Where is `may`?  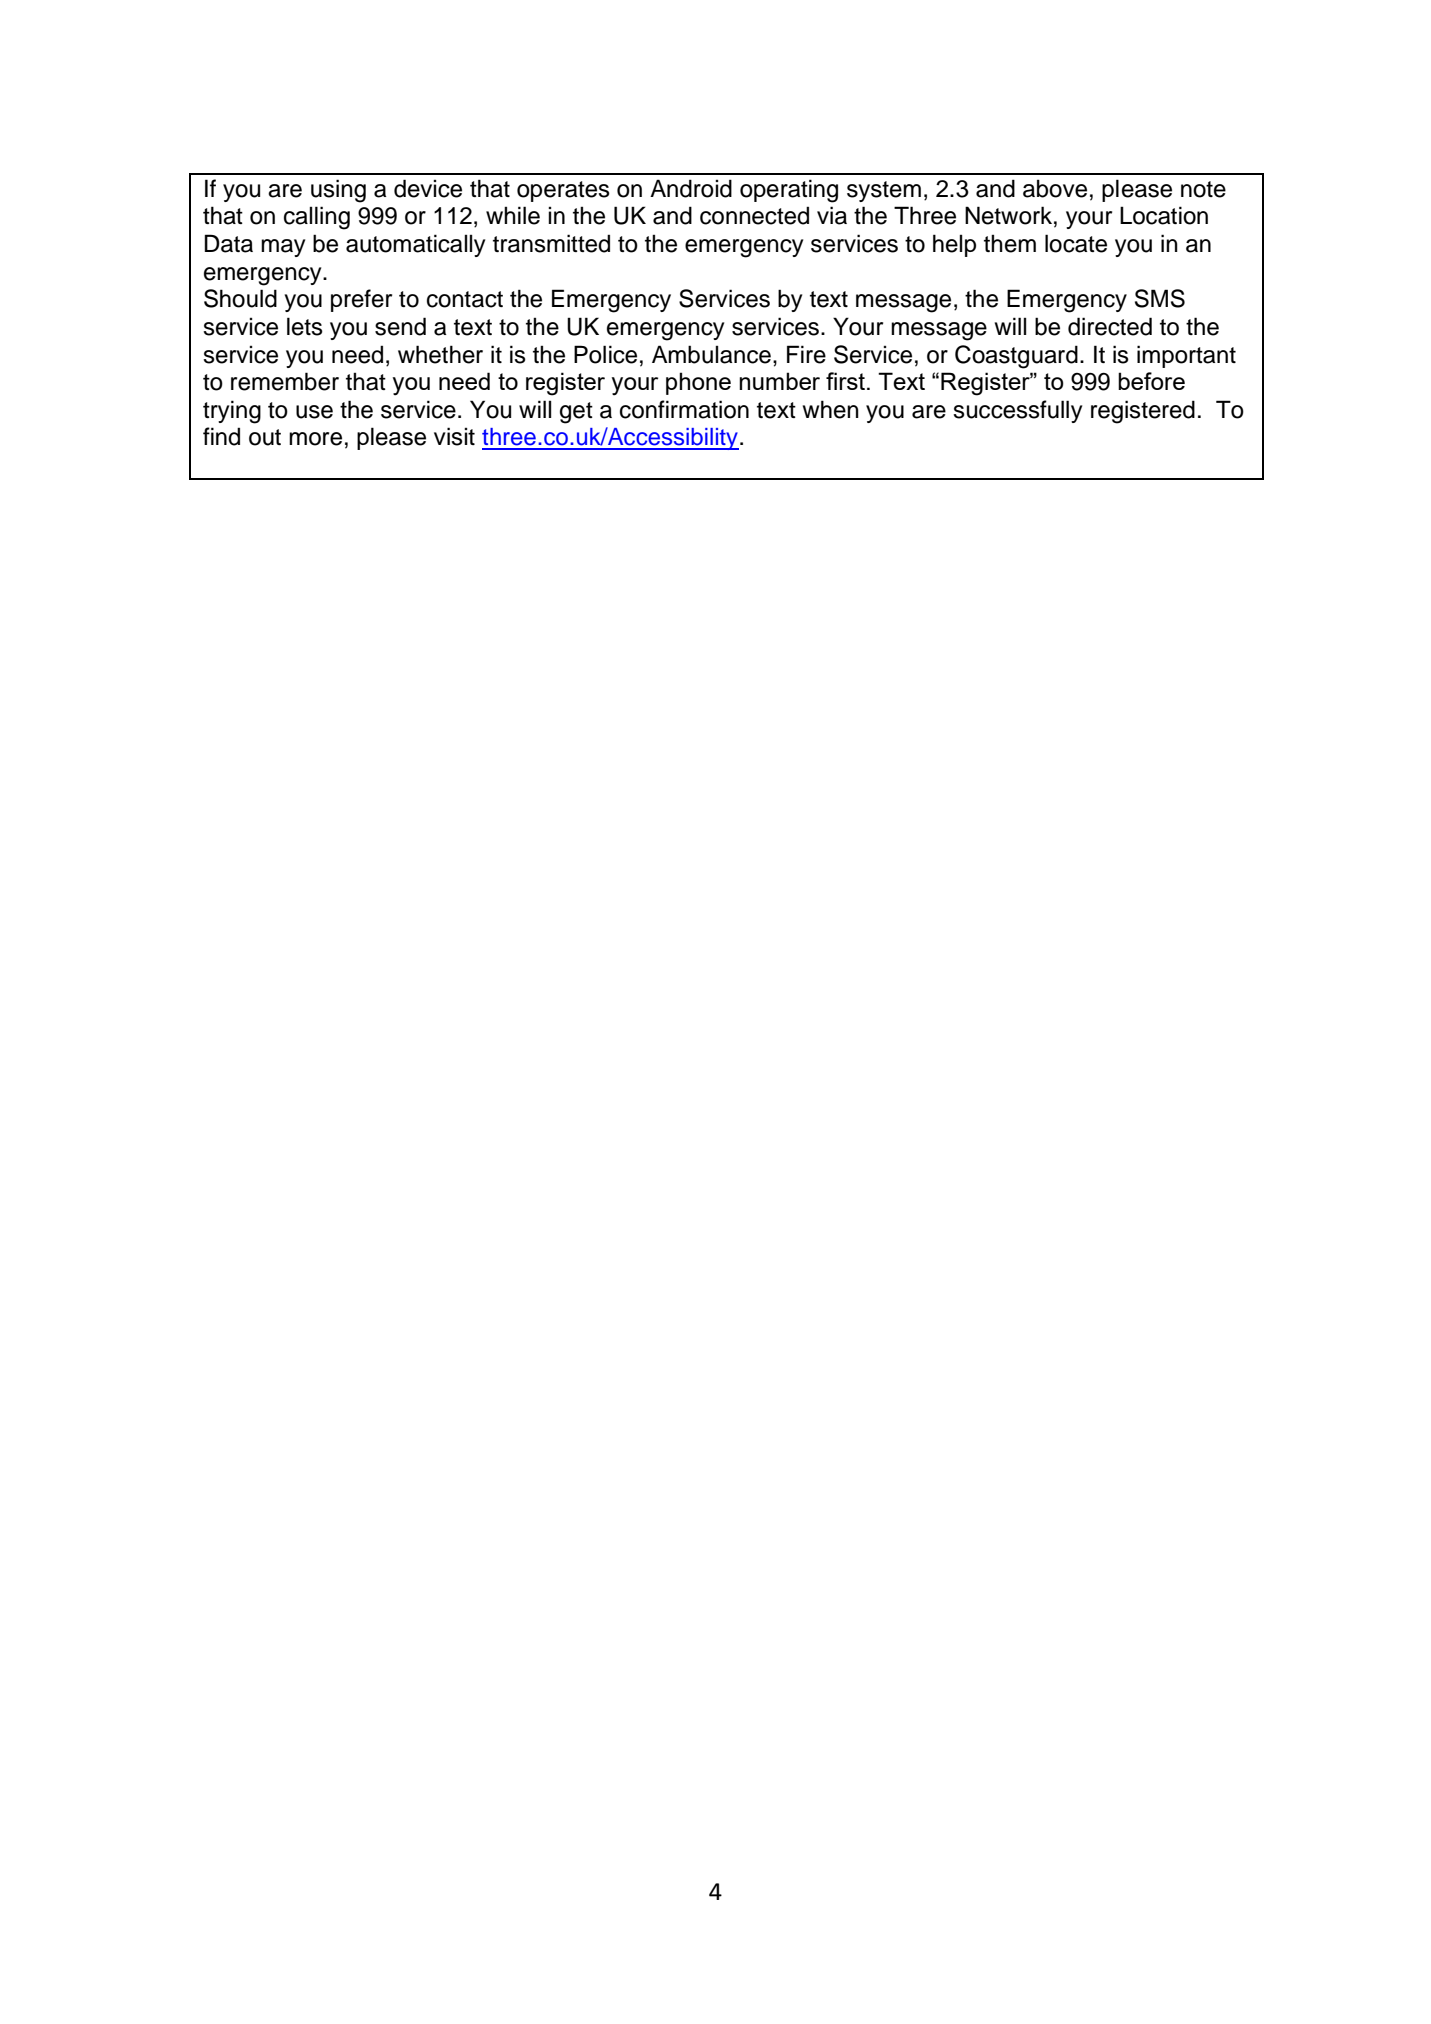 may is located at coordinates (283, 248).
